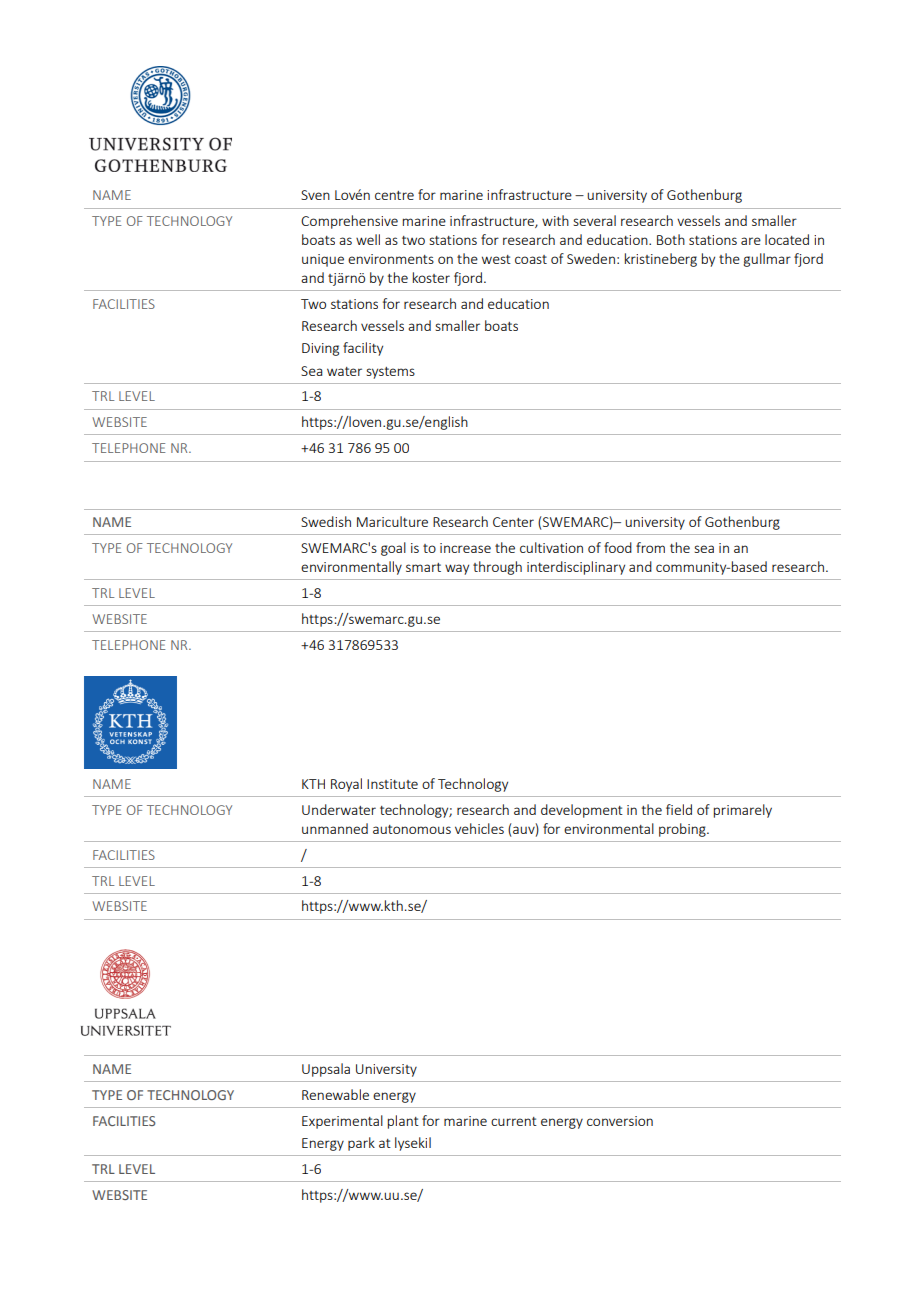  What do you see at coordinates (555, 220) in the image?
I see `with` at bounding box center [555, 220].
